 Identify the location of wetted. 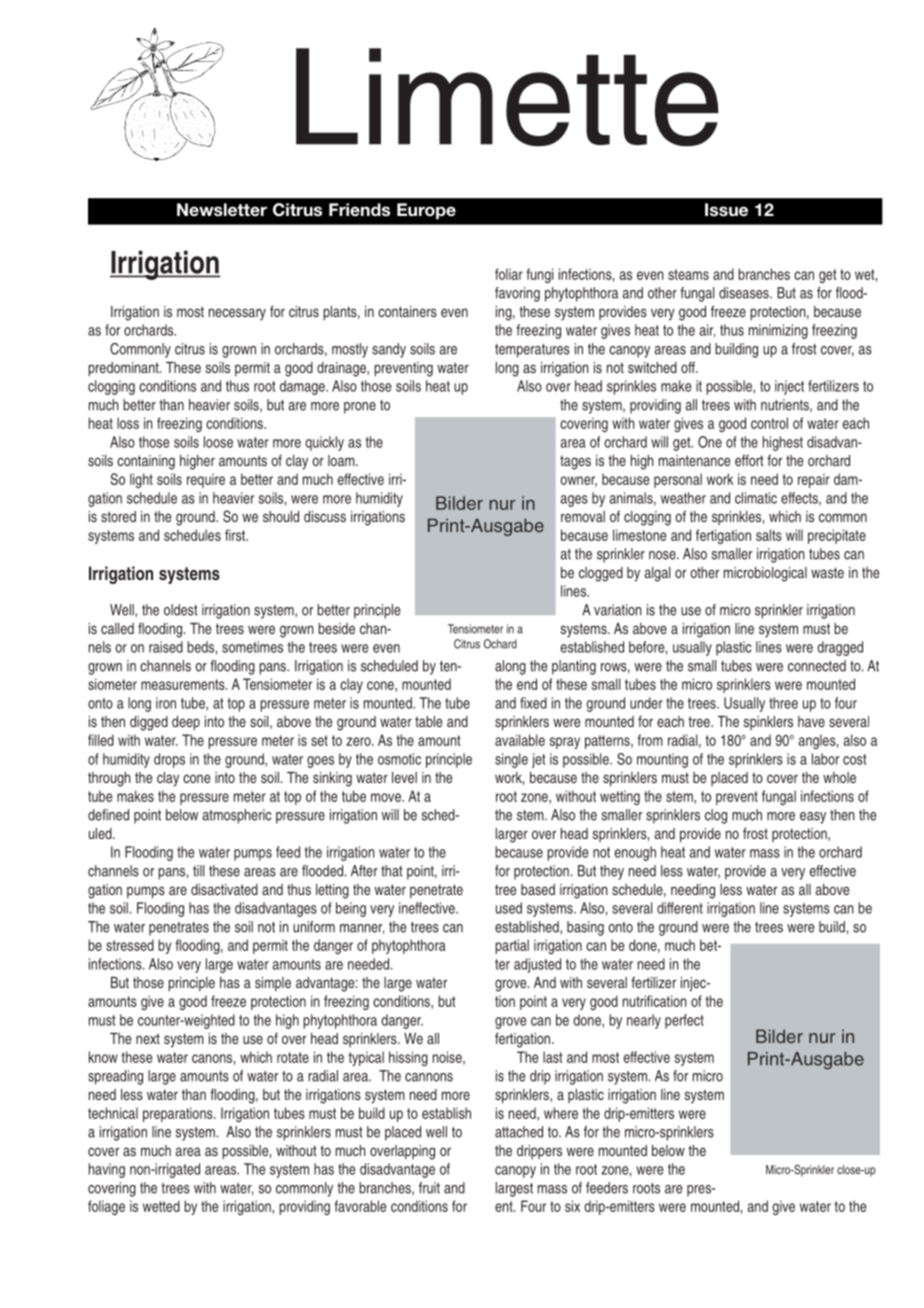
(161, 1206).
